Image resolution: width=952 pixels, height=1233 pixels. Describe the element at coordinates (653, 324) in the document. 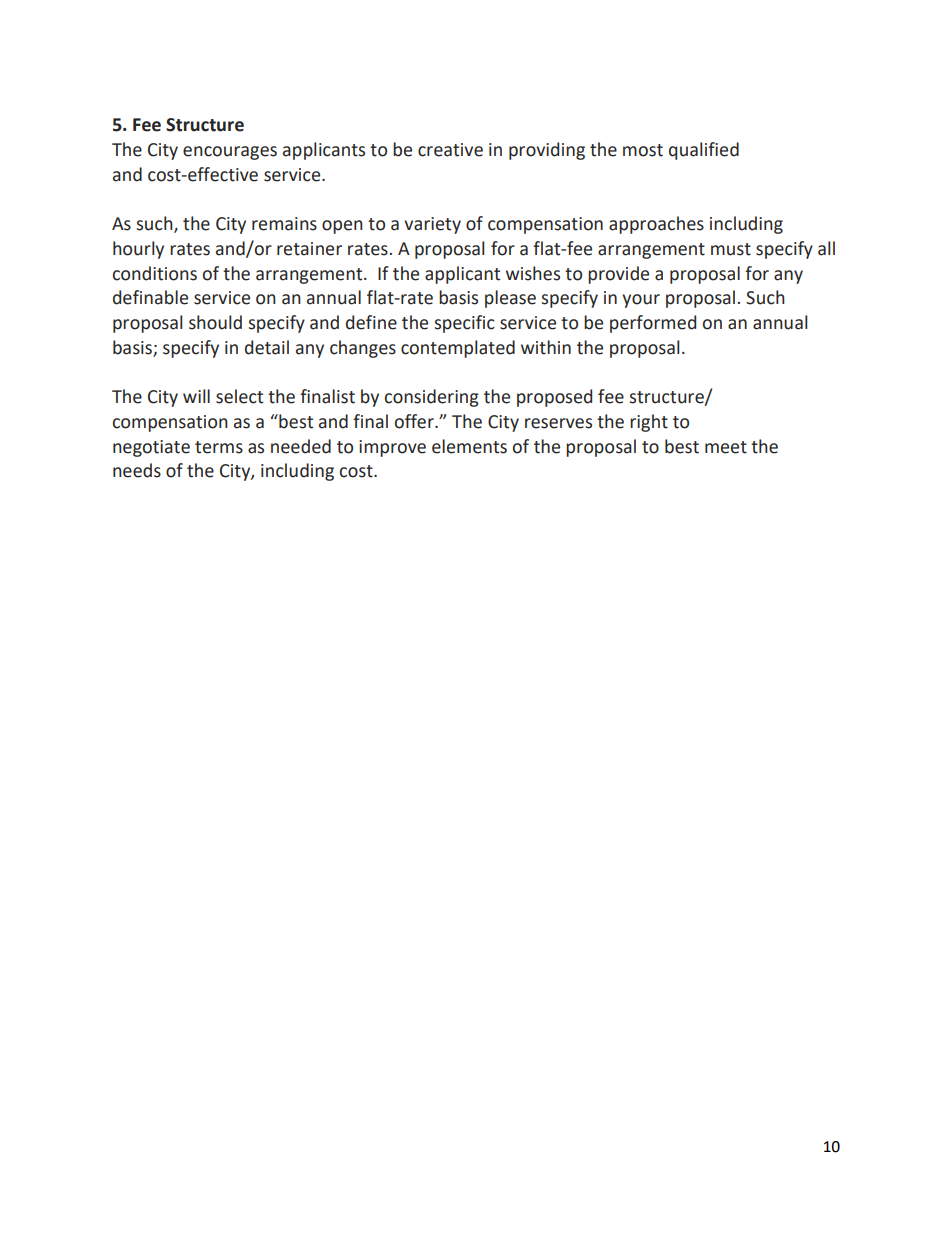

I see `performed` at that location.
